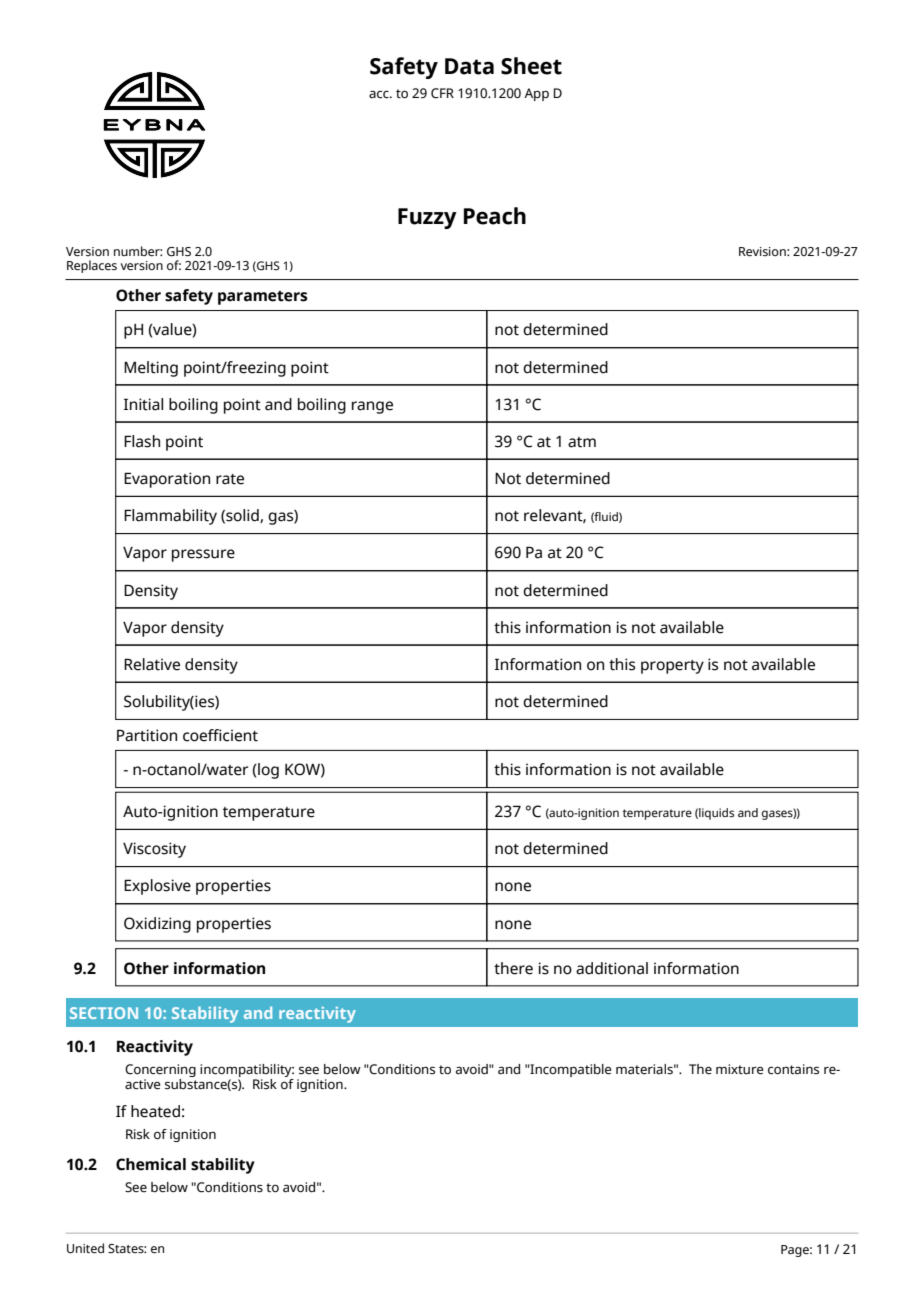 Image resolution: width=924 pixels, height=1308 pixels. What do you see at coordinates (151, 369) in the screenshot?
I see `Melting` at bounding box center [151, 369].
